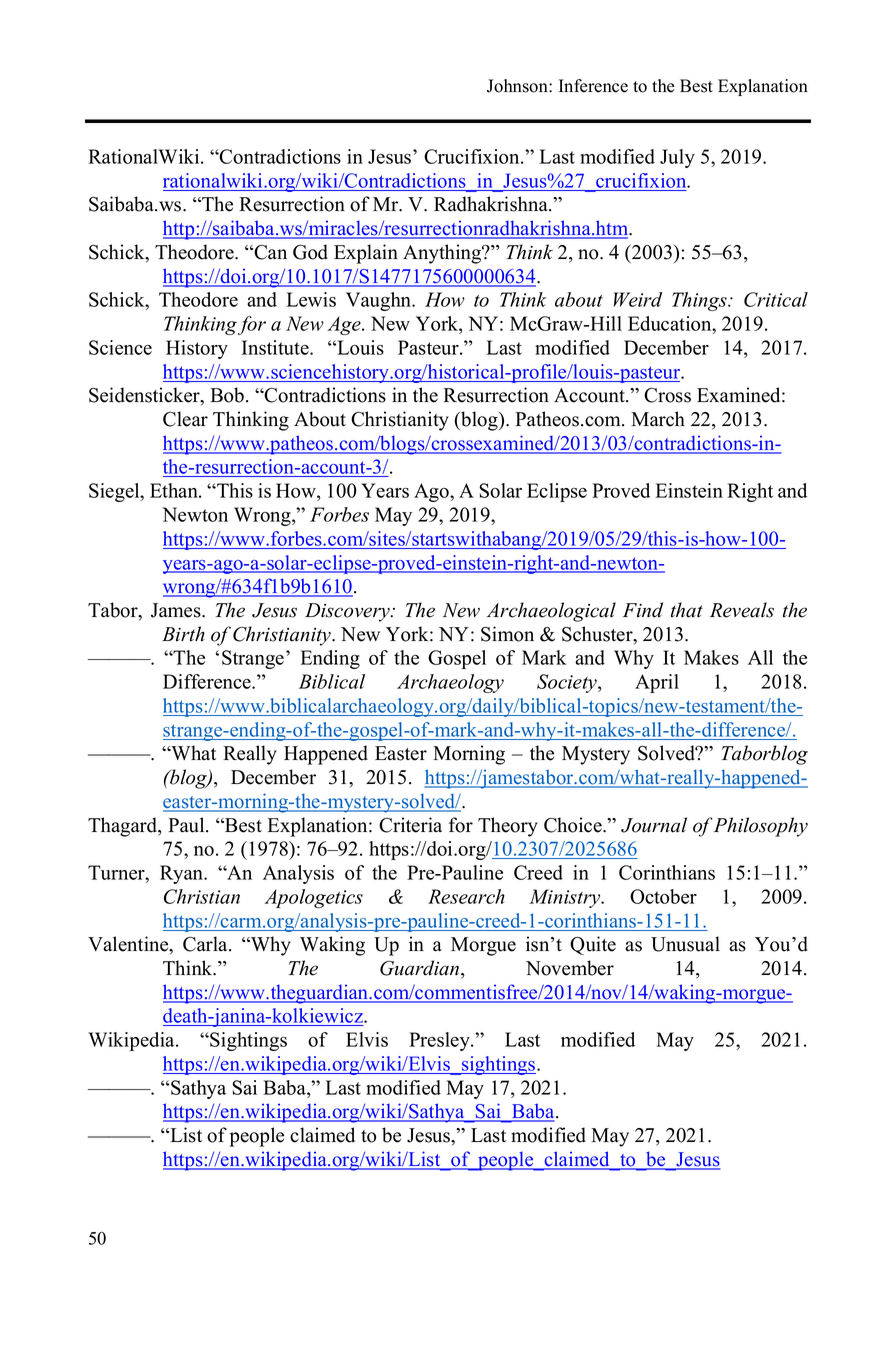  Describe the element at coordinates (206, 944) in the document. I see `Carla` at that location.
